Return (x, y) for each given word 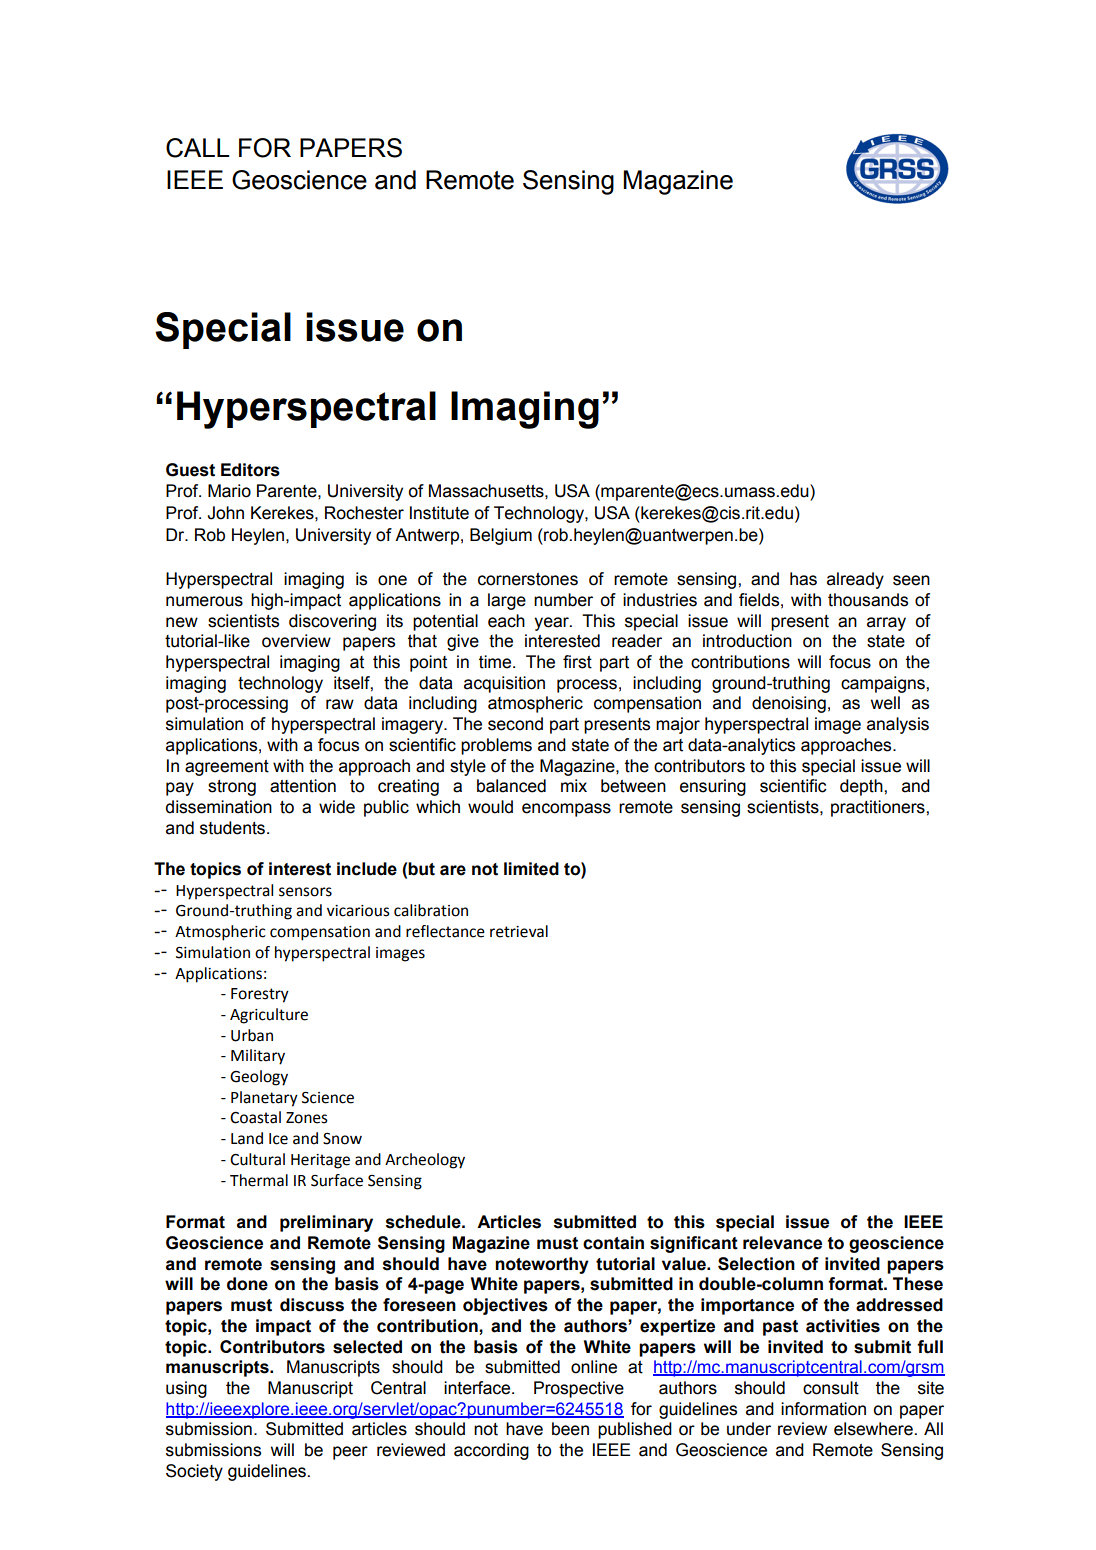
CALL (197, 148)
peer (350, 1453)
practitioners (879, 808)
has (803, 579)
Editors (250, 470)
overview (296, 641)
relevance (782, 1243)
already (855, 580)
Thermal (259, 1180)
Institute (439, 513)
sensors (305, 892)
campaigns (884, 684)
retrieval (519, 931)
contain (613, 1243)
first (577, 662)
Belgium (501, 536)
